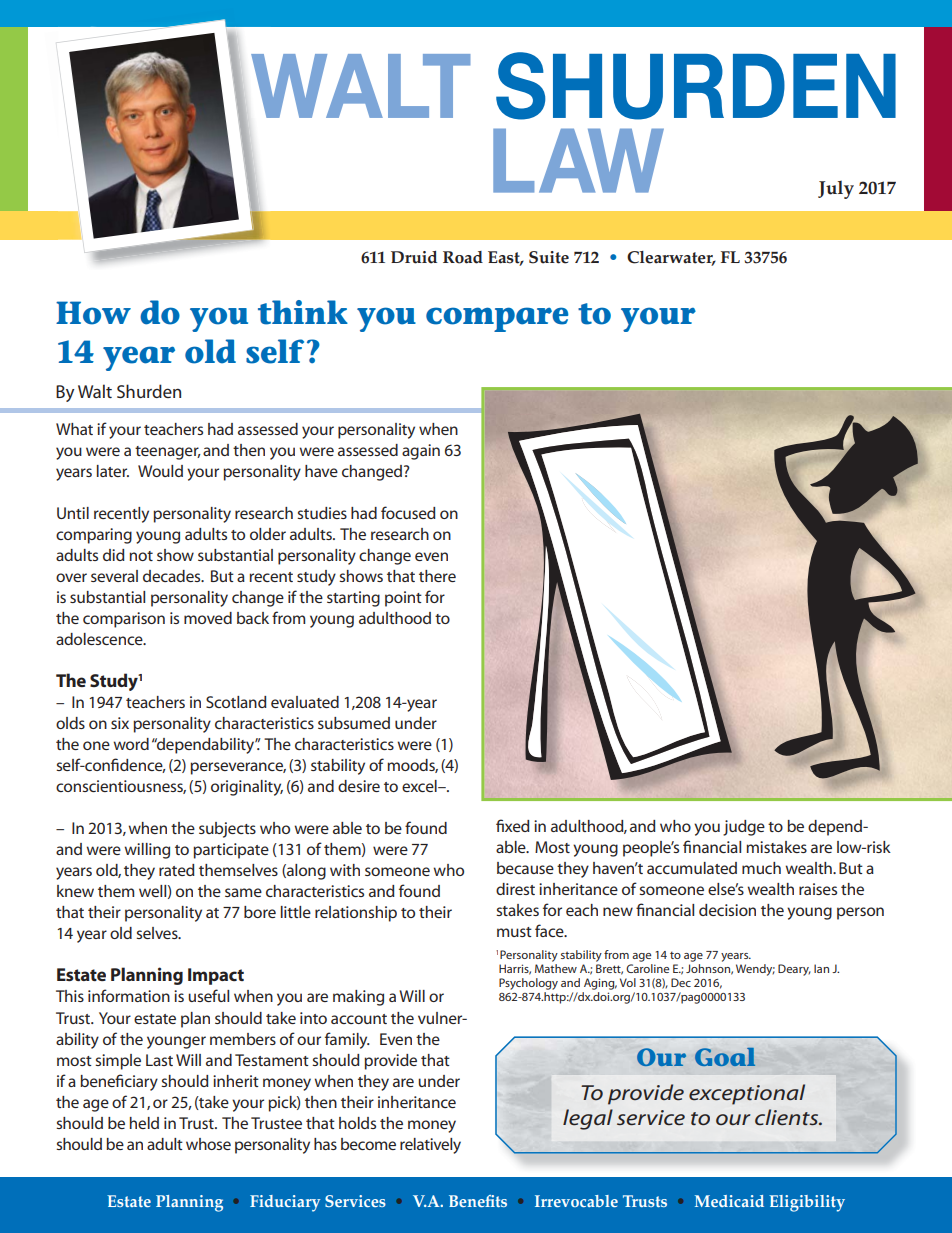 The height and width of the page is (1233, 952). What do you see at coordinates (836, 189) in the page?
I see `July` at bounding box center [836, 189].
